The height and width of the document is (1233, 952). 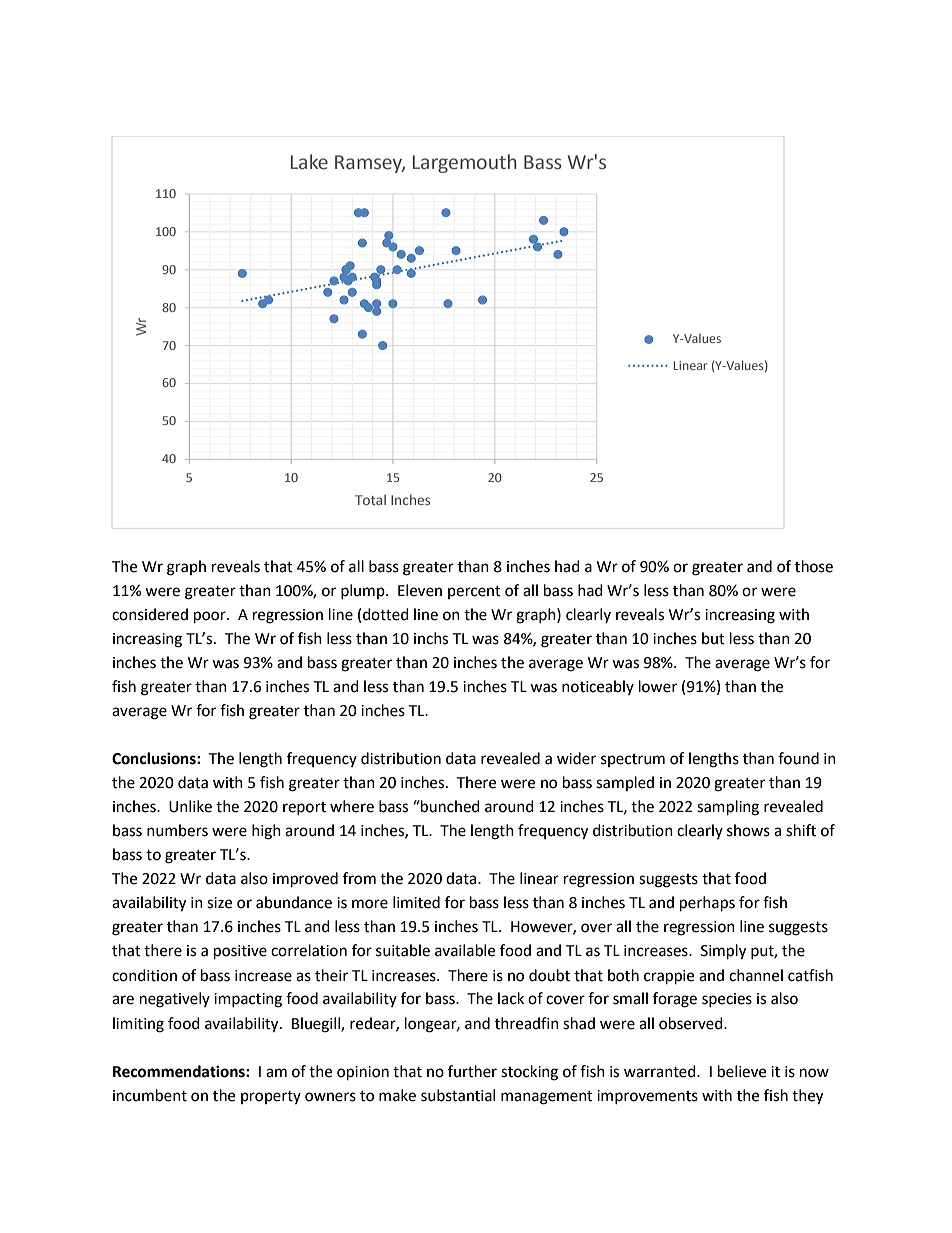 What do you see at coordinates (472, 1071) in the document?
I see `further` at bounding box center [472, 1071].
